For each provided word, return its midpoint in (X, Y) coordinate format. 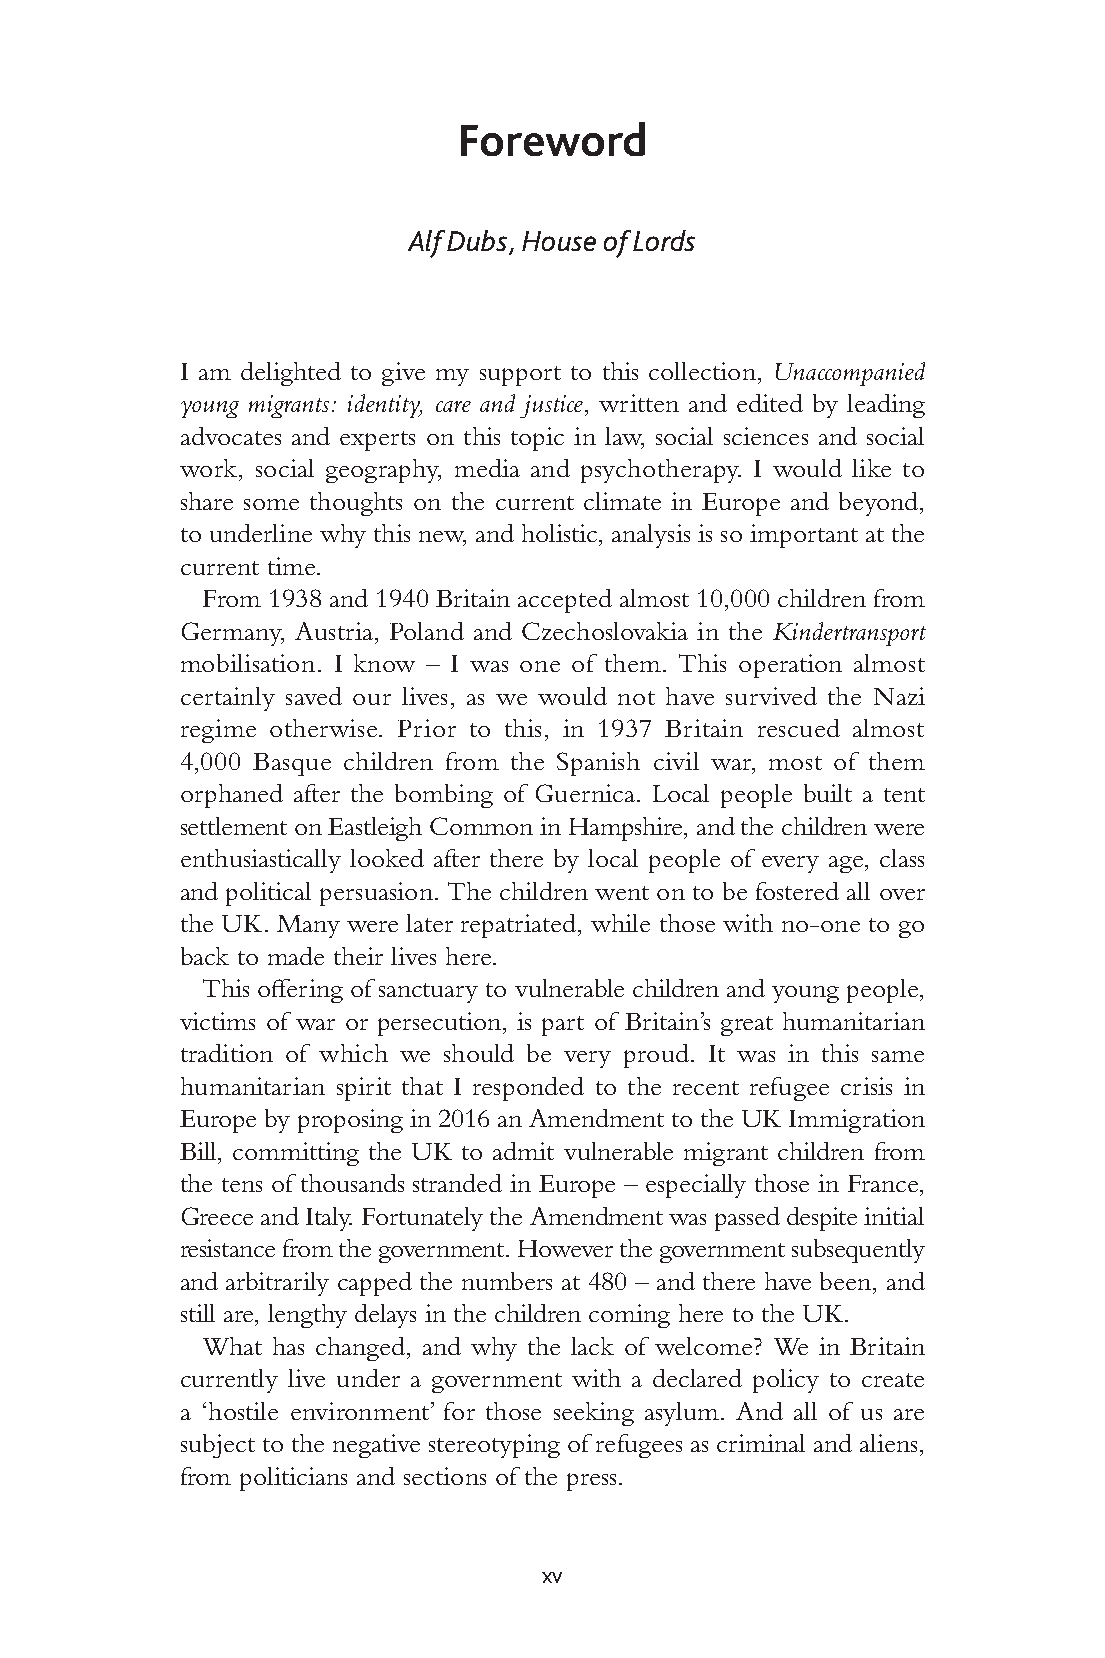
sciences (766, 436)
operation (790, 666)
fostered (797, 891)
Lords (664, 240)
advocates (231, 436)
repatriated (520, 926)
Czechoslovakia (605, 631)
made (296, 956)
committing (296, 1154)
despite (822, 1219)
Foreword (553, 139)
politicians (293, 1479)
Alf (426, 244)
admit (523, 1151)
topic (537, 439)
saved (314, 696)
